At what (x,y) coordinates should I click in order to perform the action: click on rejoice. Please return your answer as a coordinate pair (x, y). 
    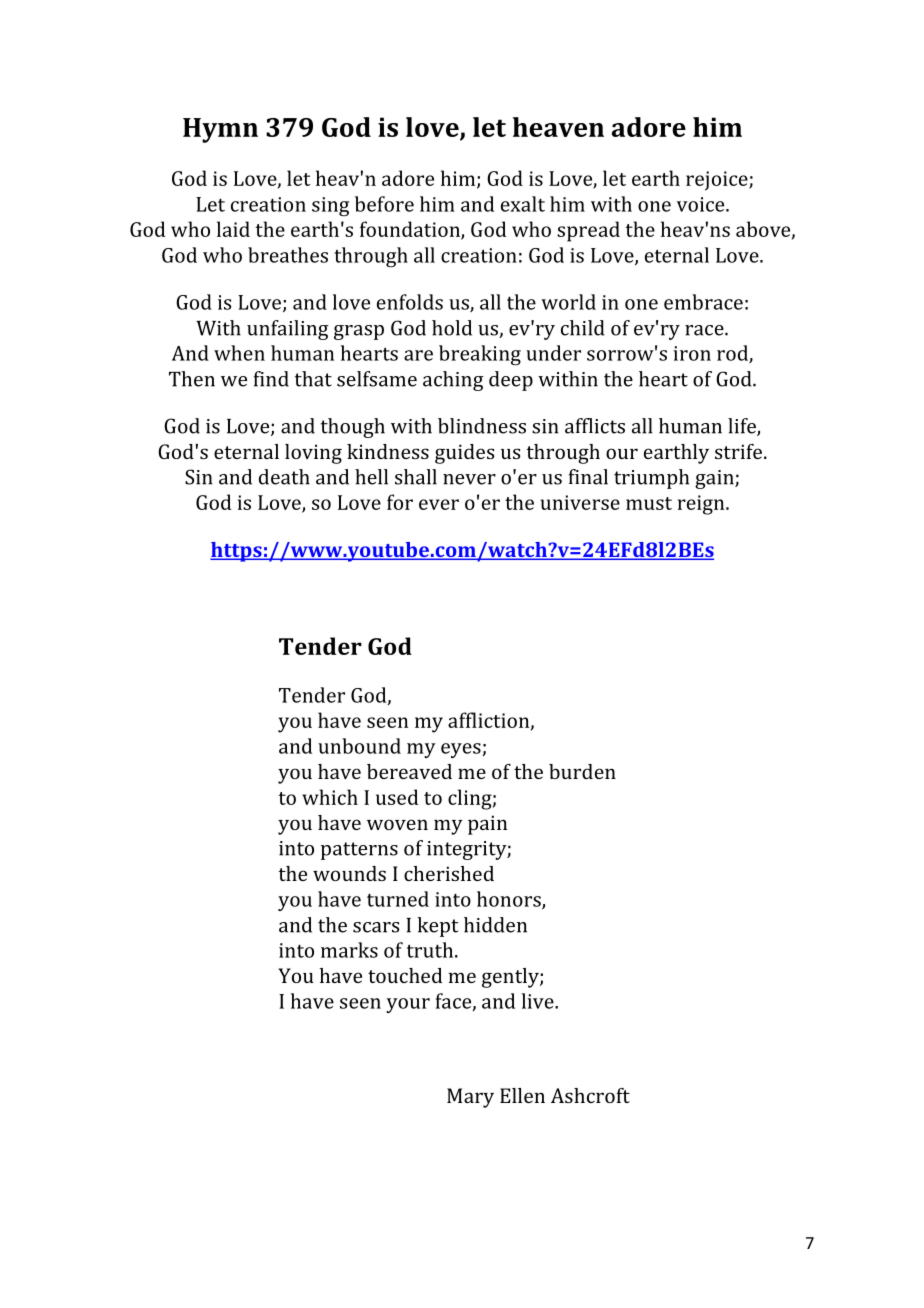
    Looking at the image, I should click on (718, 181).
